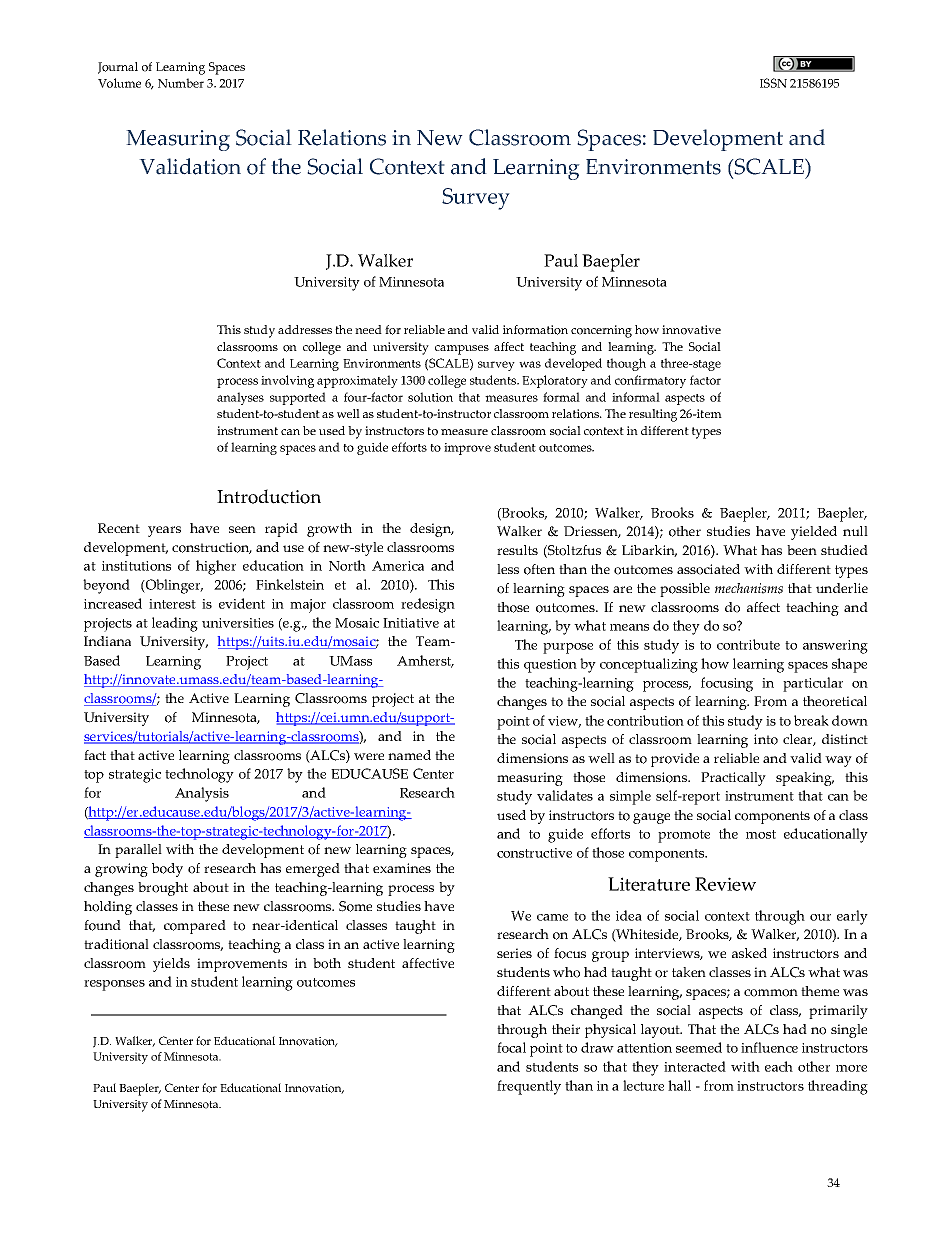 Image resolution: width=952 pixels, height=1233 pixels. Describe the element at coordinates (181, 83) in the document. I see `Number` at that location.
